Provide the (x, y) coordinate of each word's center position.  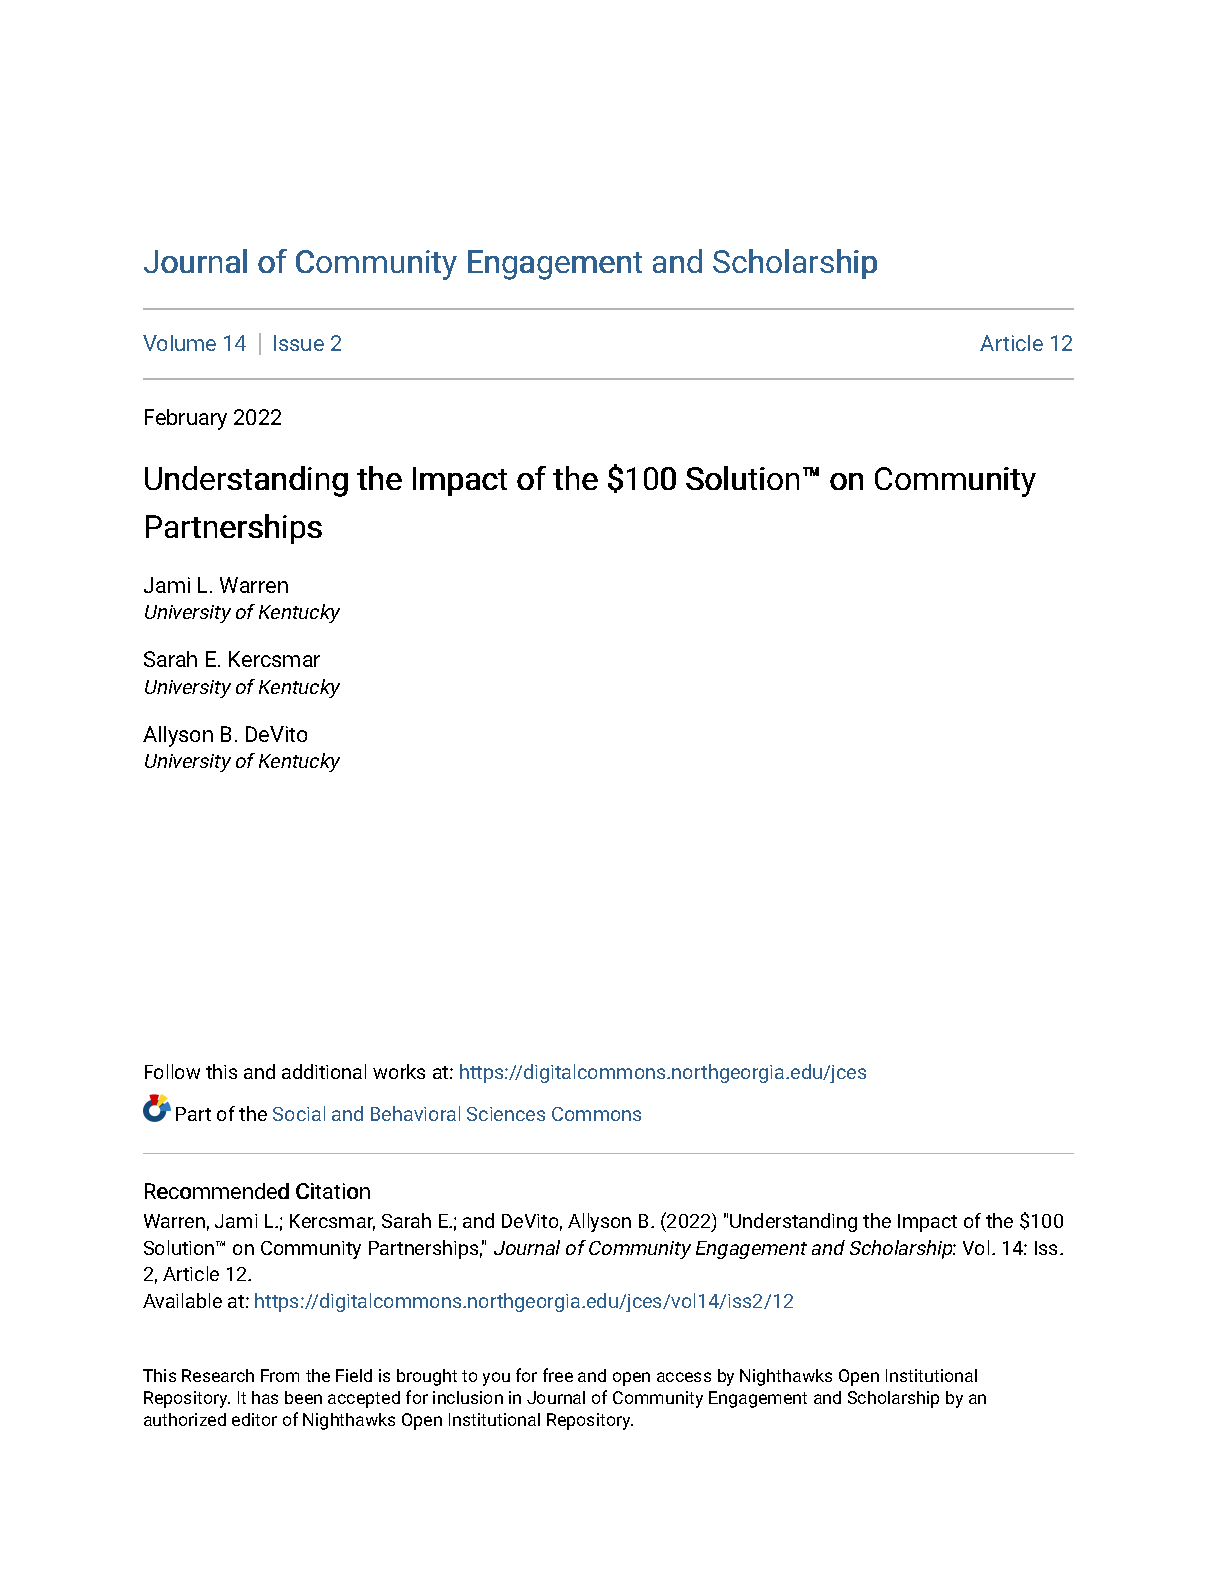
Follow (172, 1071)
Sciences (506, 1114)
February (186, 419)
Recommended (217, 1191)
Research (218, 1375)
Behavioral (415, 1113)
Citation (333, 1191)
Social (299, 1113)
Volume (179, 343)
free (558, 1375)
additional (324, 1071)
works (399, 1071)
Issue (299, 343)
